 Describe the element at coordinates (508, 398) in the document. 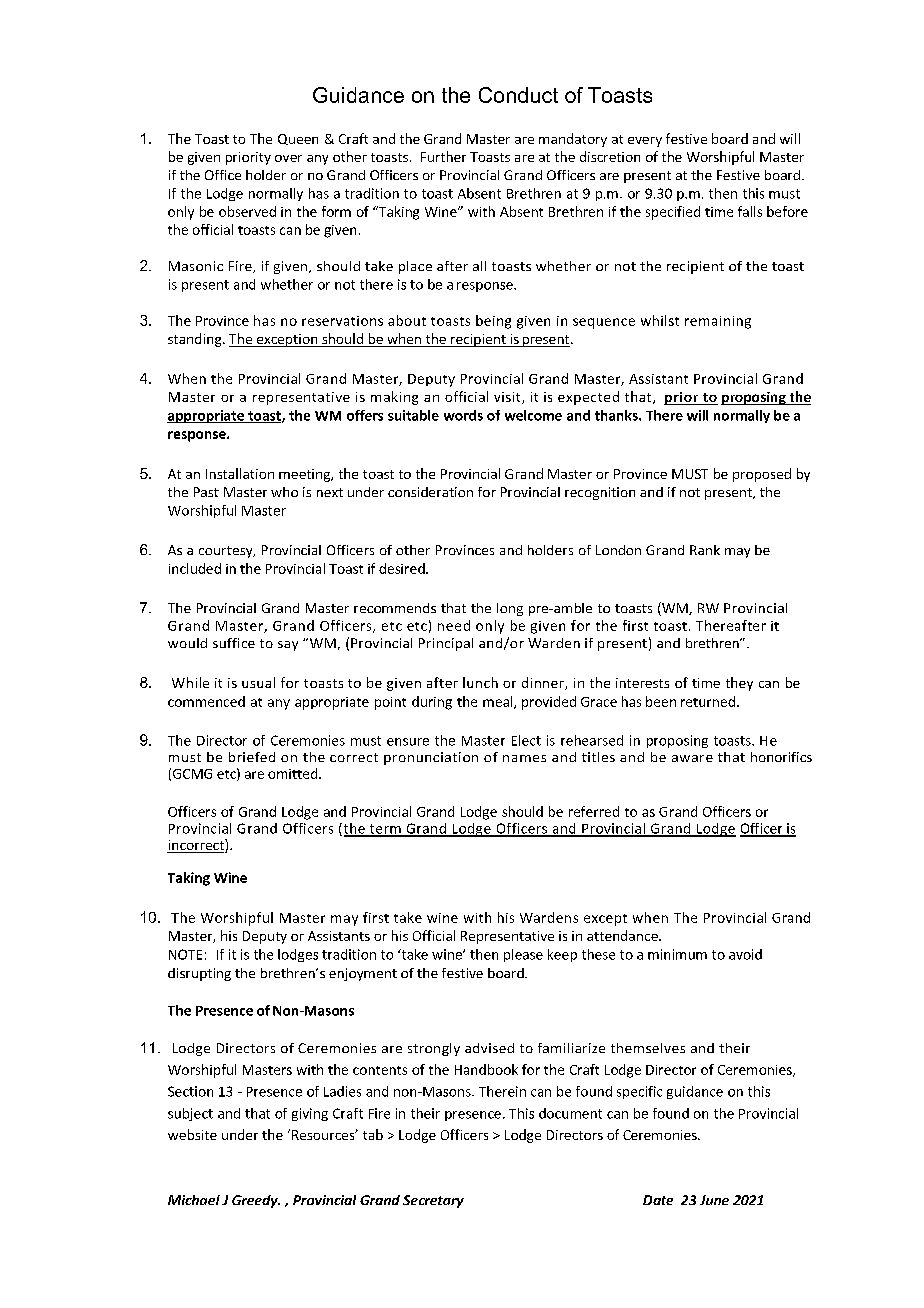

I see `visit` at that location.
